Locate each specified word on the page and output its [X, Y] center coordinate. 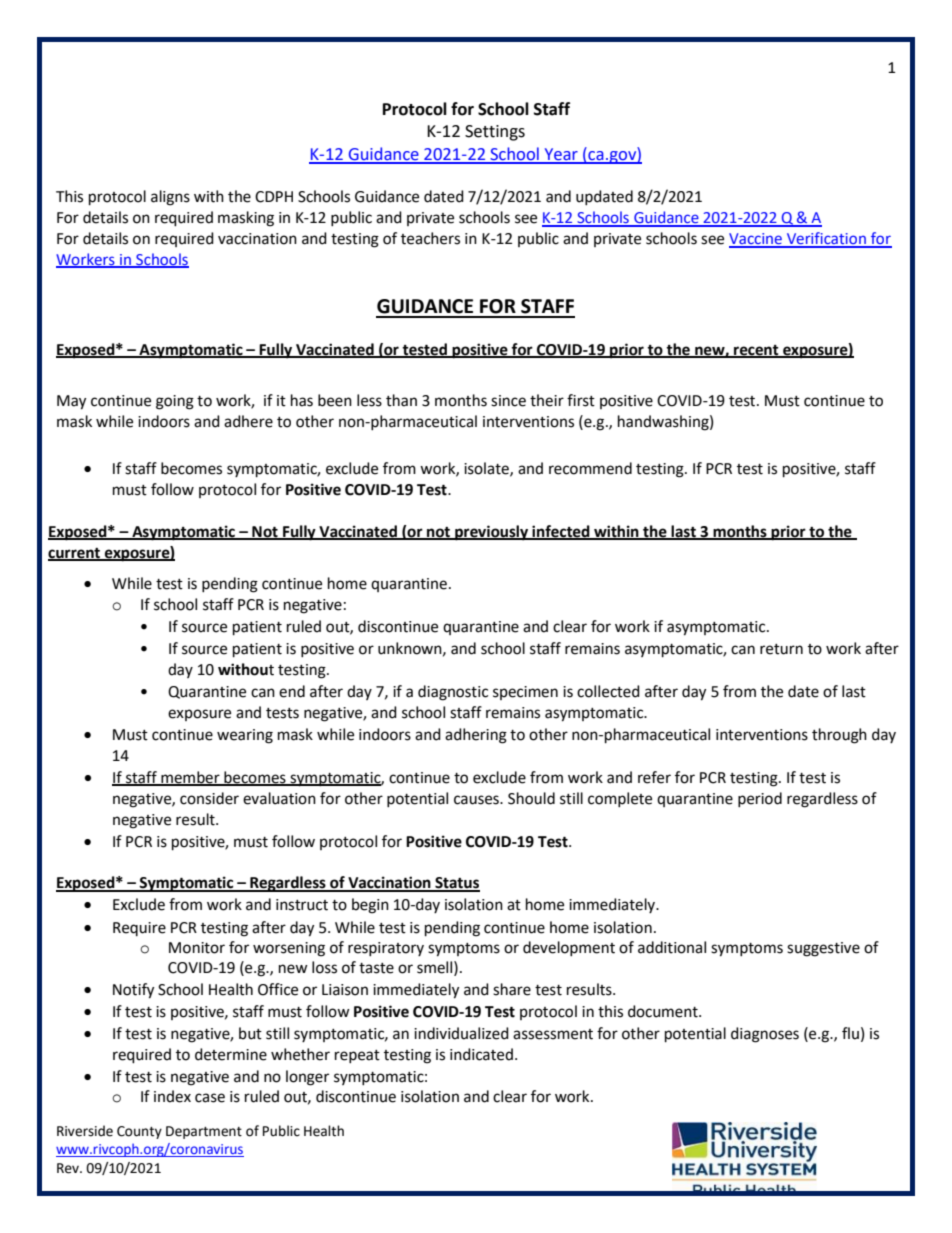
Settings [495, 133]
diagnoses [765, 1035]
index [172, 1096]
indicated [481, 1054]
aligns [170, 198]
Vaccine [756, 240]
